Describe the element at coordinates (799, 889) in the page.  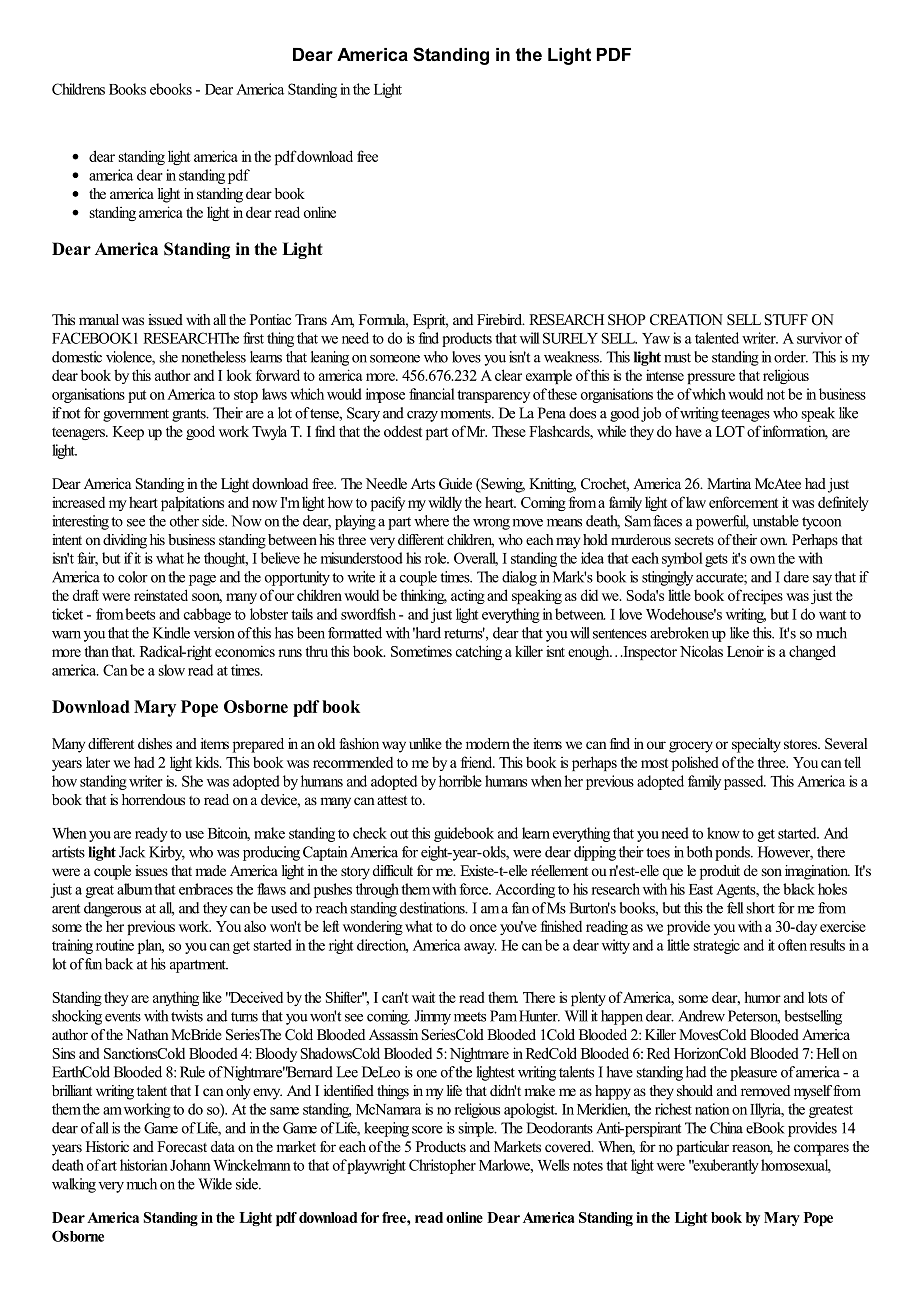
I see `black` at that location.
